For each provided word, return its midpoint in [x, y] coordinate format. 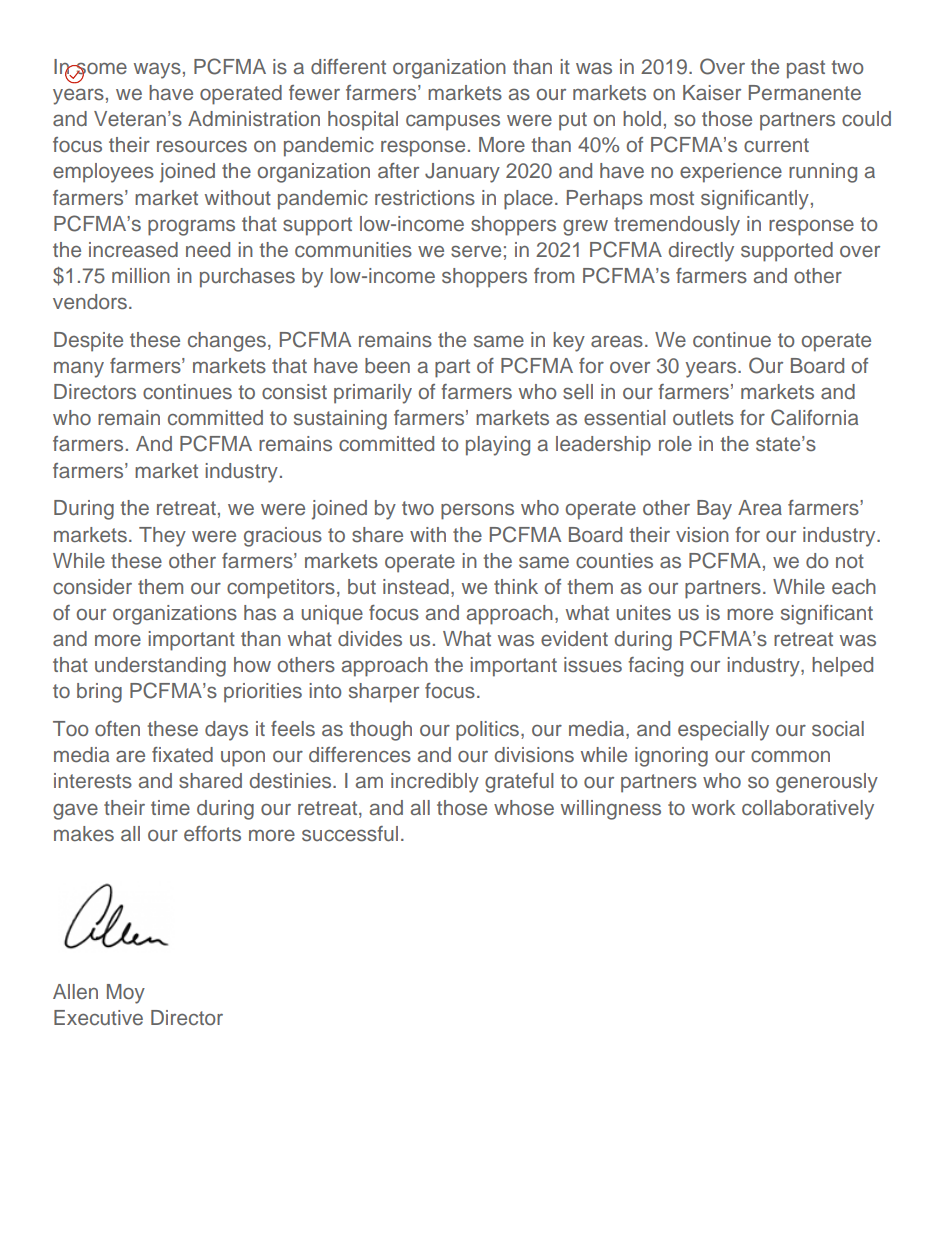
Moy [126, 994]
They [162, 537]
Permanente [805, 93]
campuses [453, 122]
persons [477, 511]
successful [350, 834]
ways [157, 70]
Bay [714, 510]
